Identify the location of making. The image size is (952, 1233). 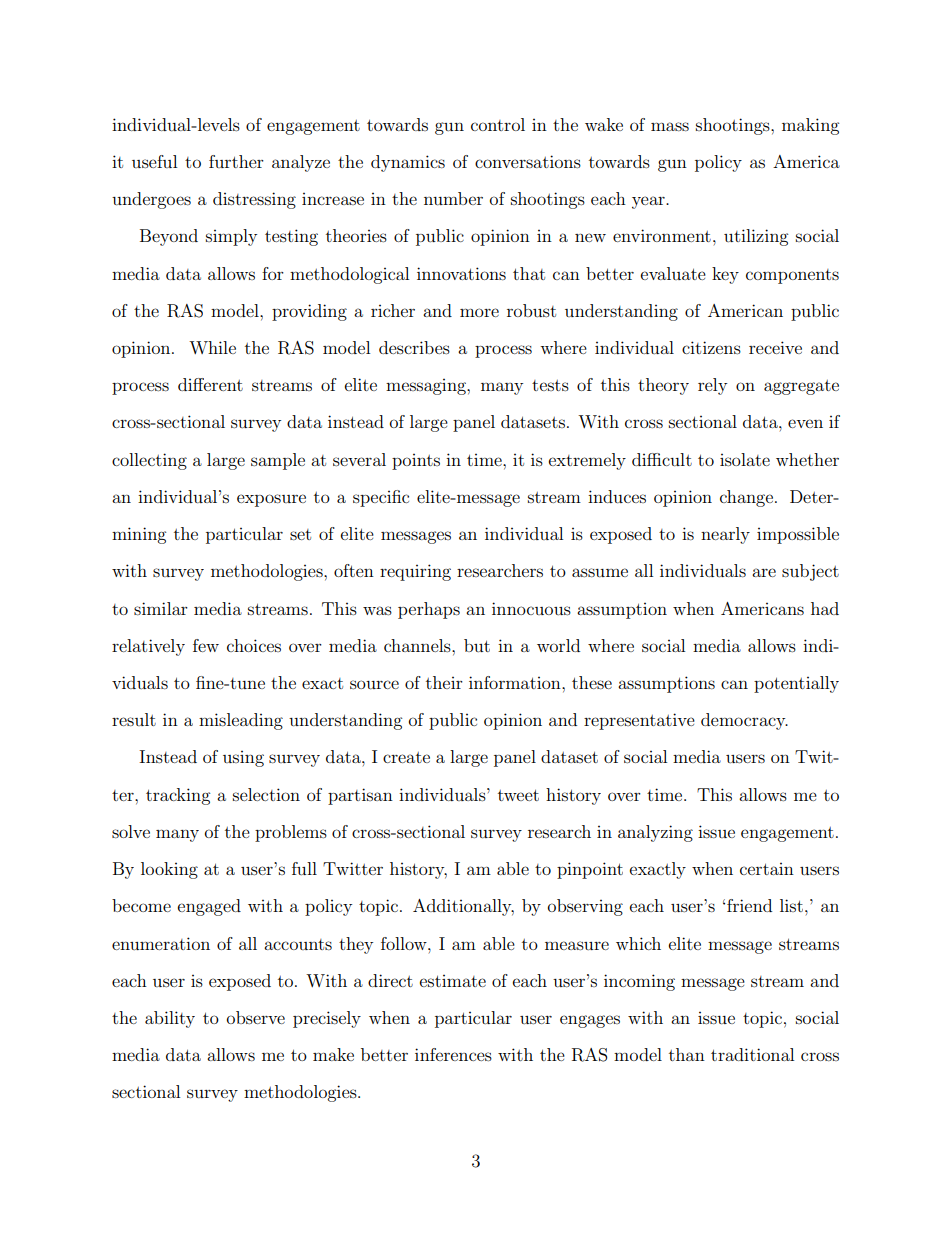
(810, 126).
